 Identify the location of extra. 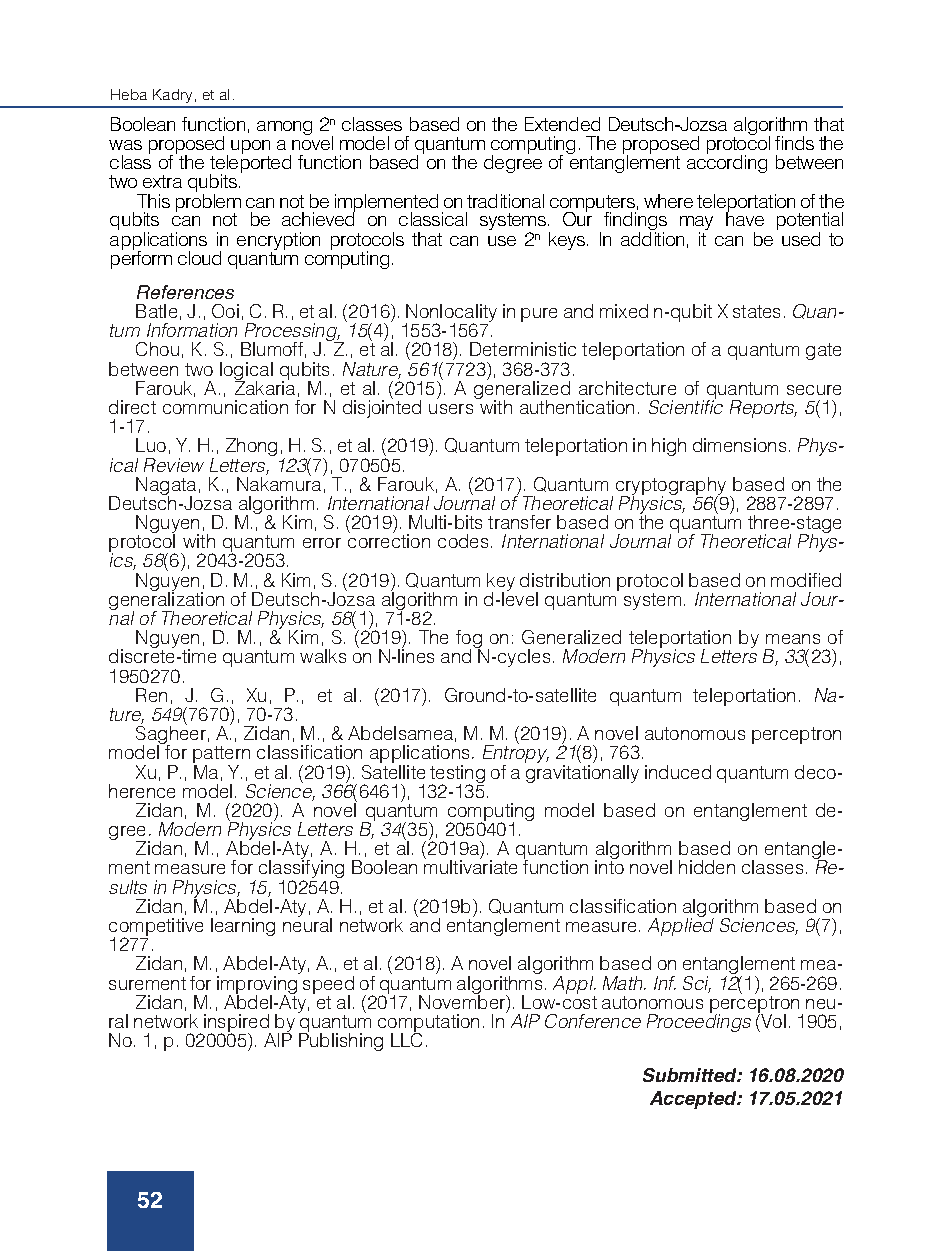
(162, 181).
